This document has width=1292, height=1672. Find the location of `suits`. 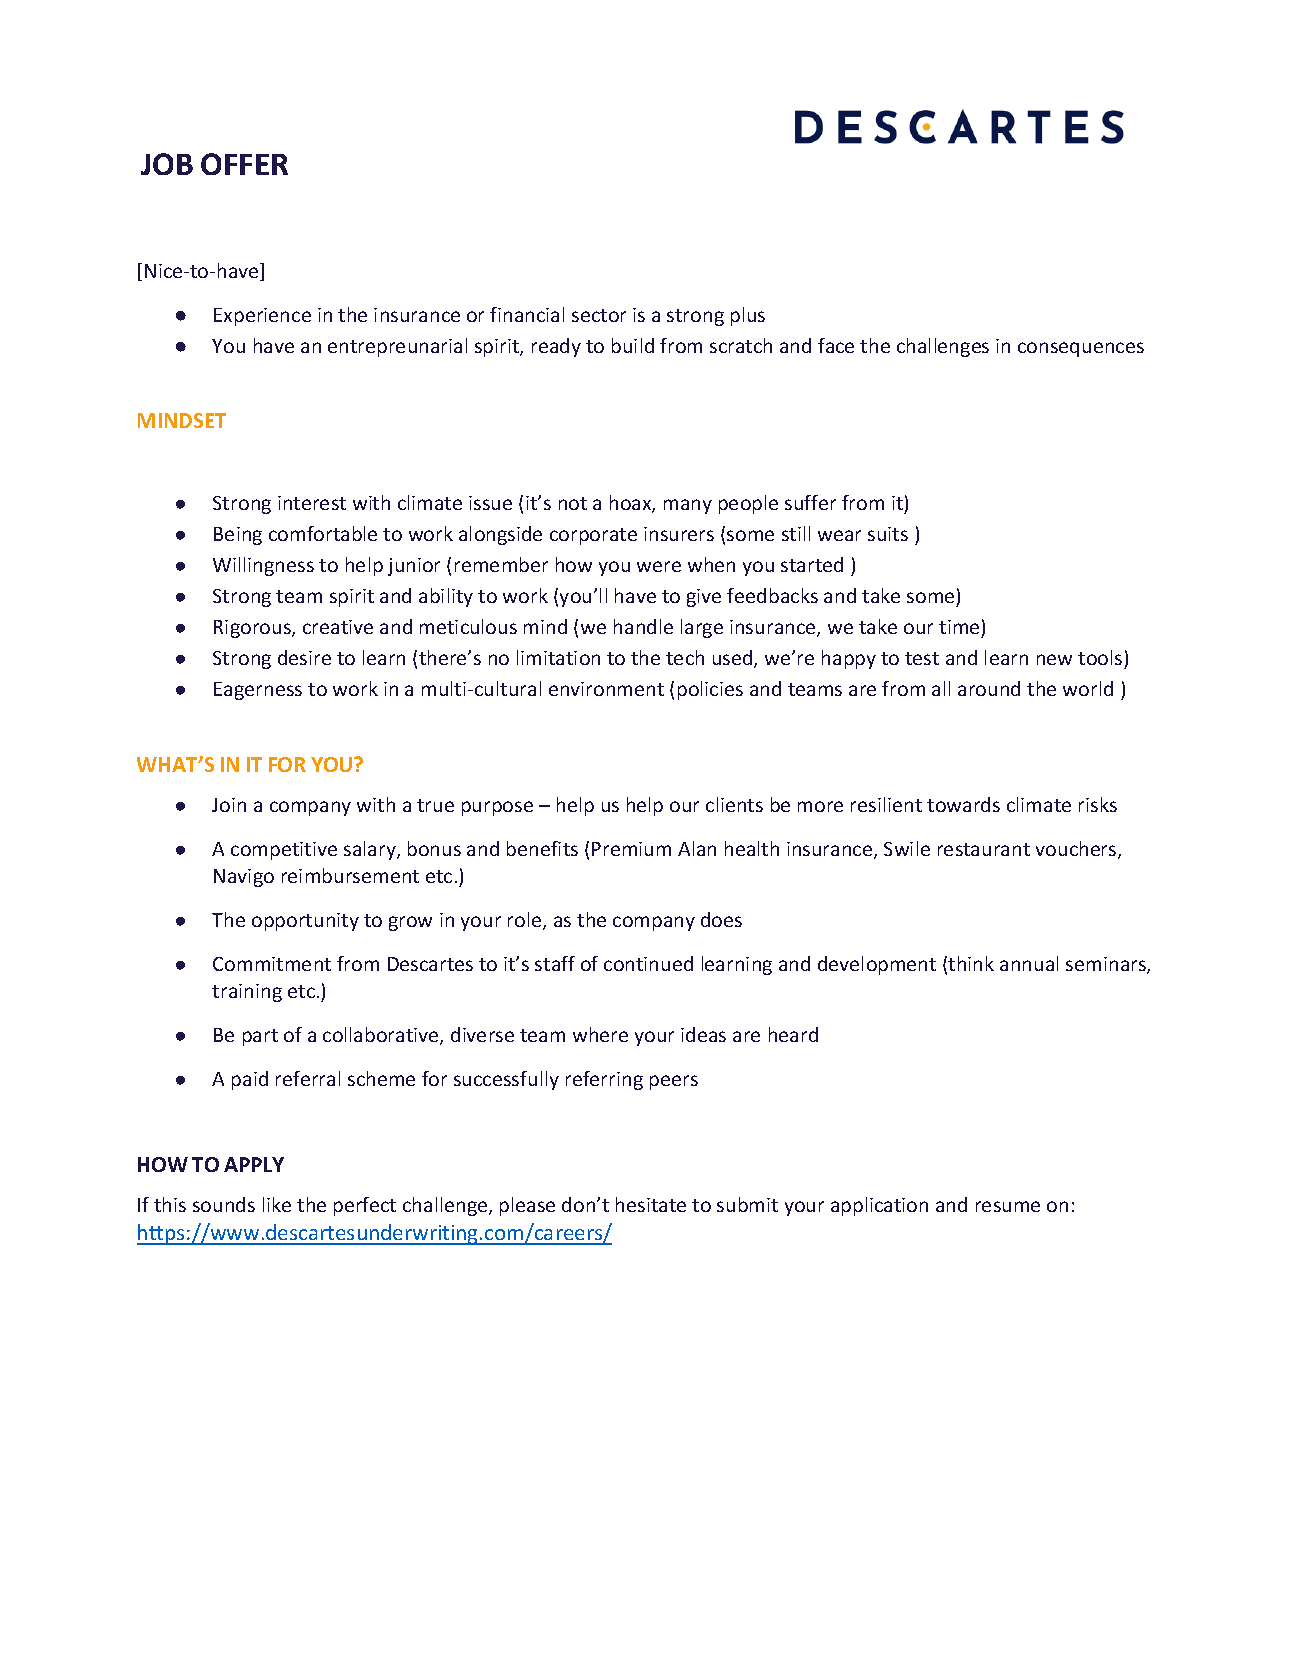

suits is located at coordinates (888, 534).
